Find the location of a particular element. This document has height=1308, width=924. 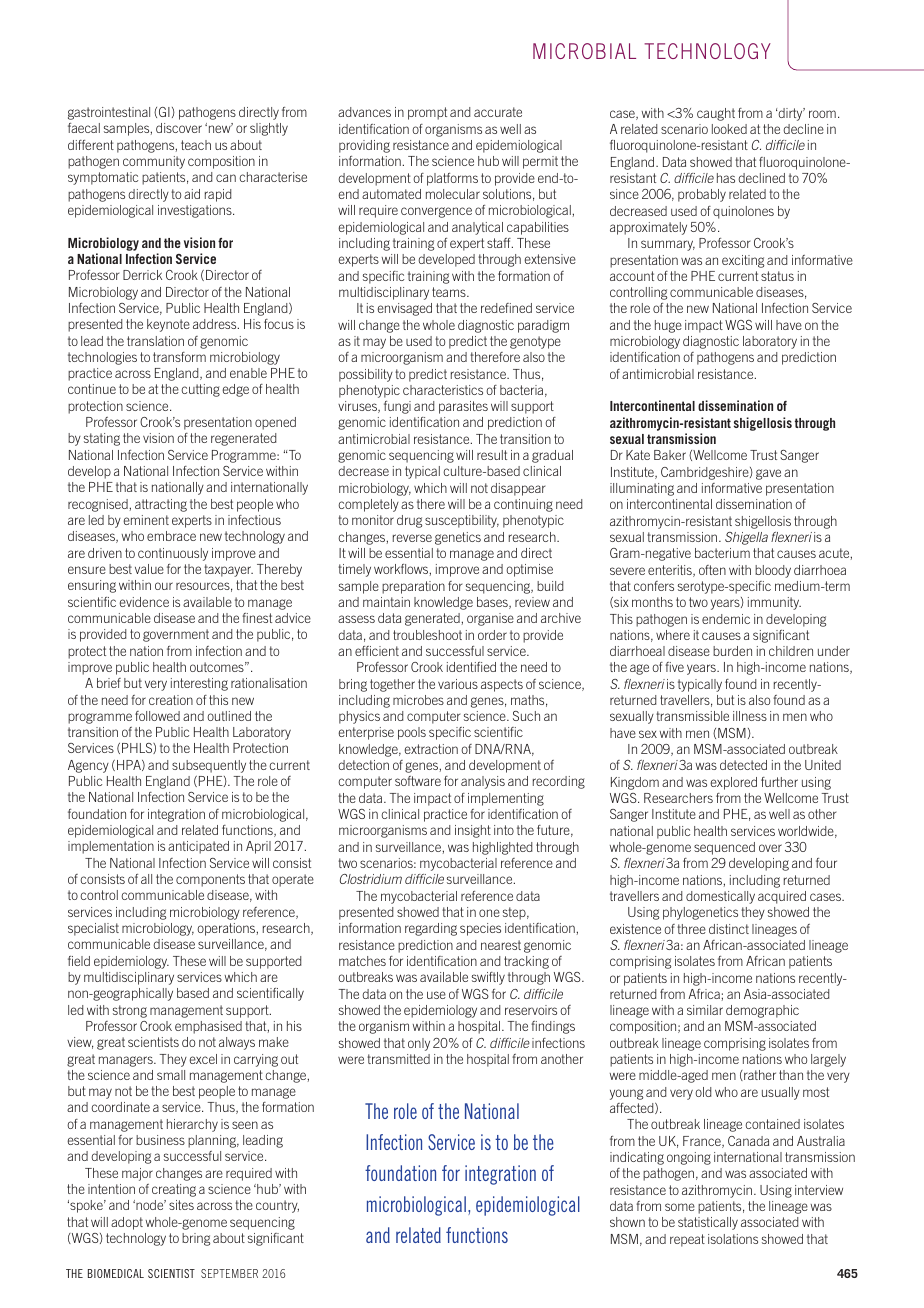

only is located at coordinates (419, 1044).
